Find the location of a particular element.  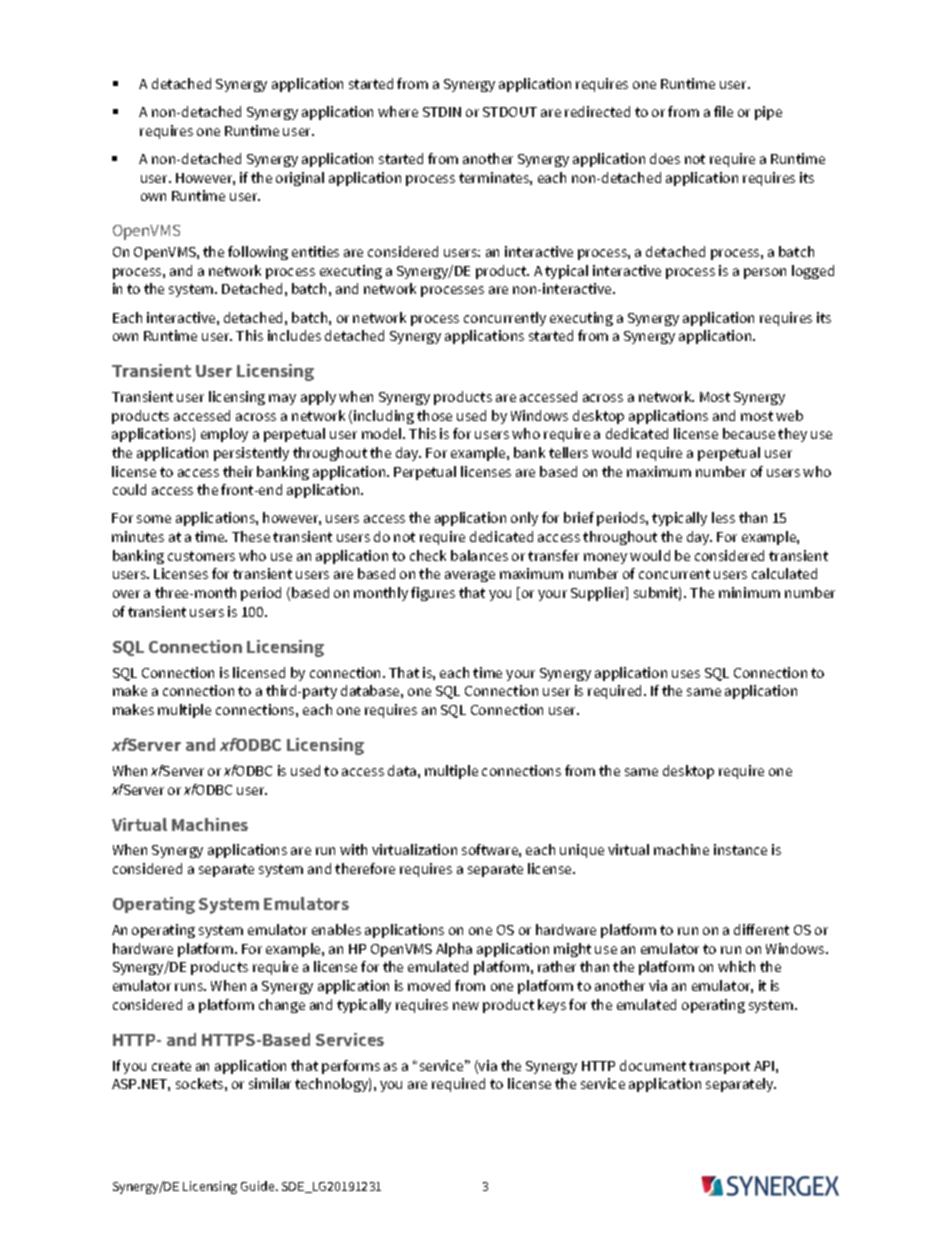

STDIN is located at coordinates (442, 112).
